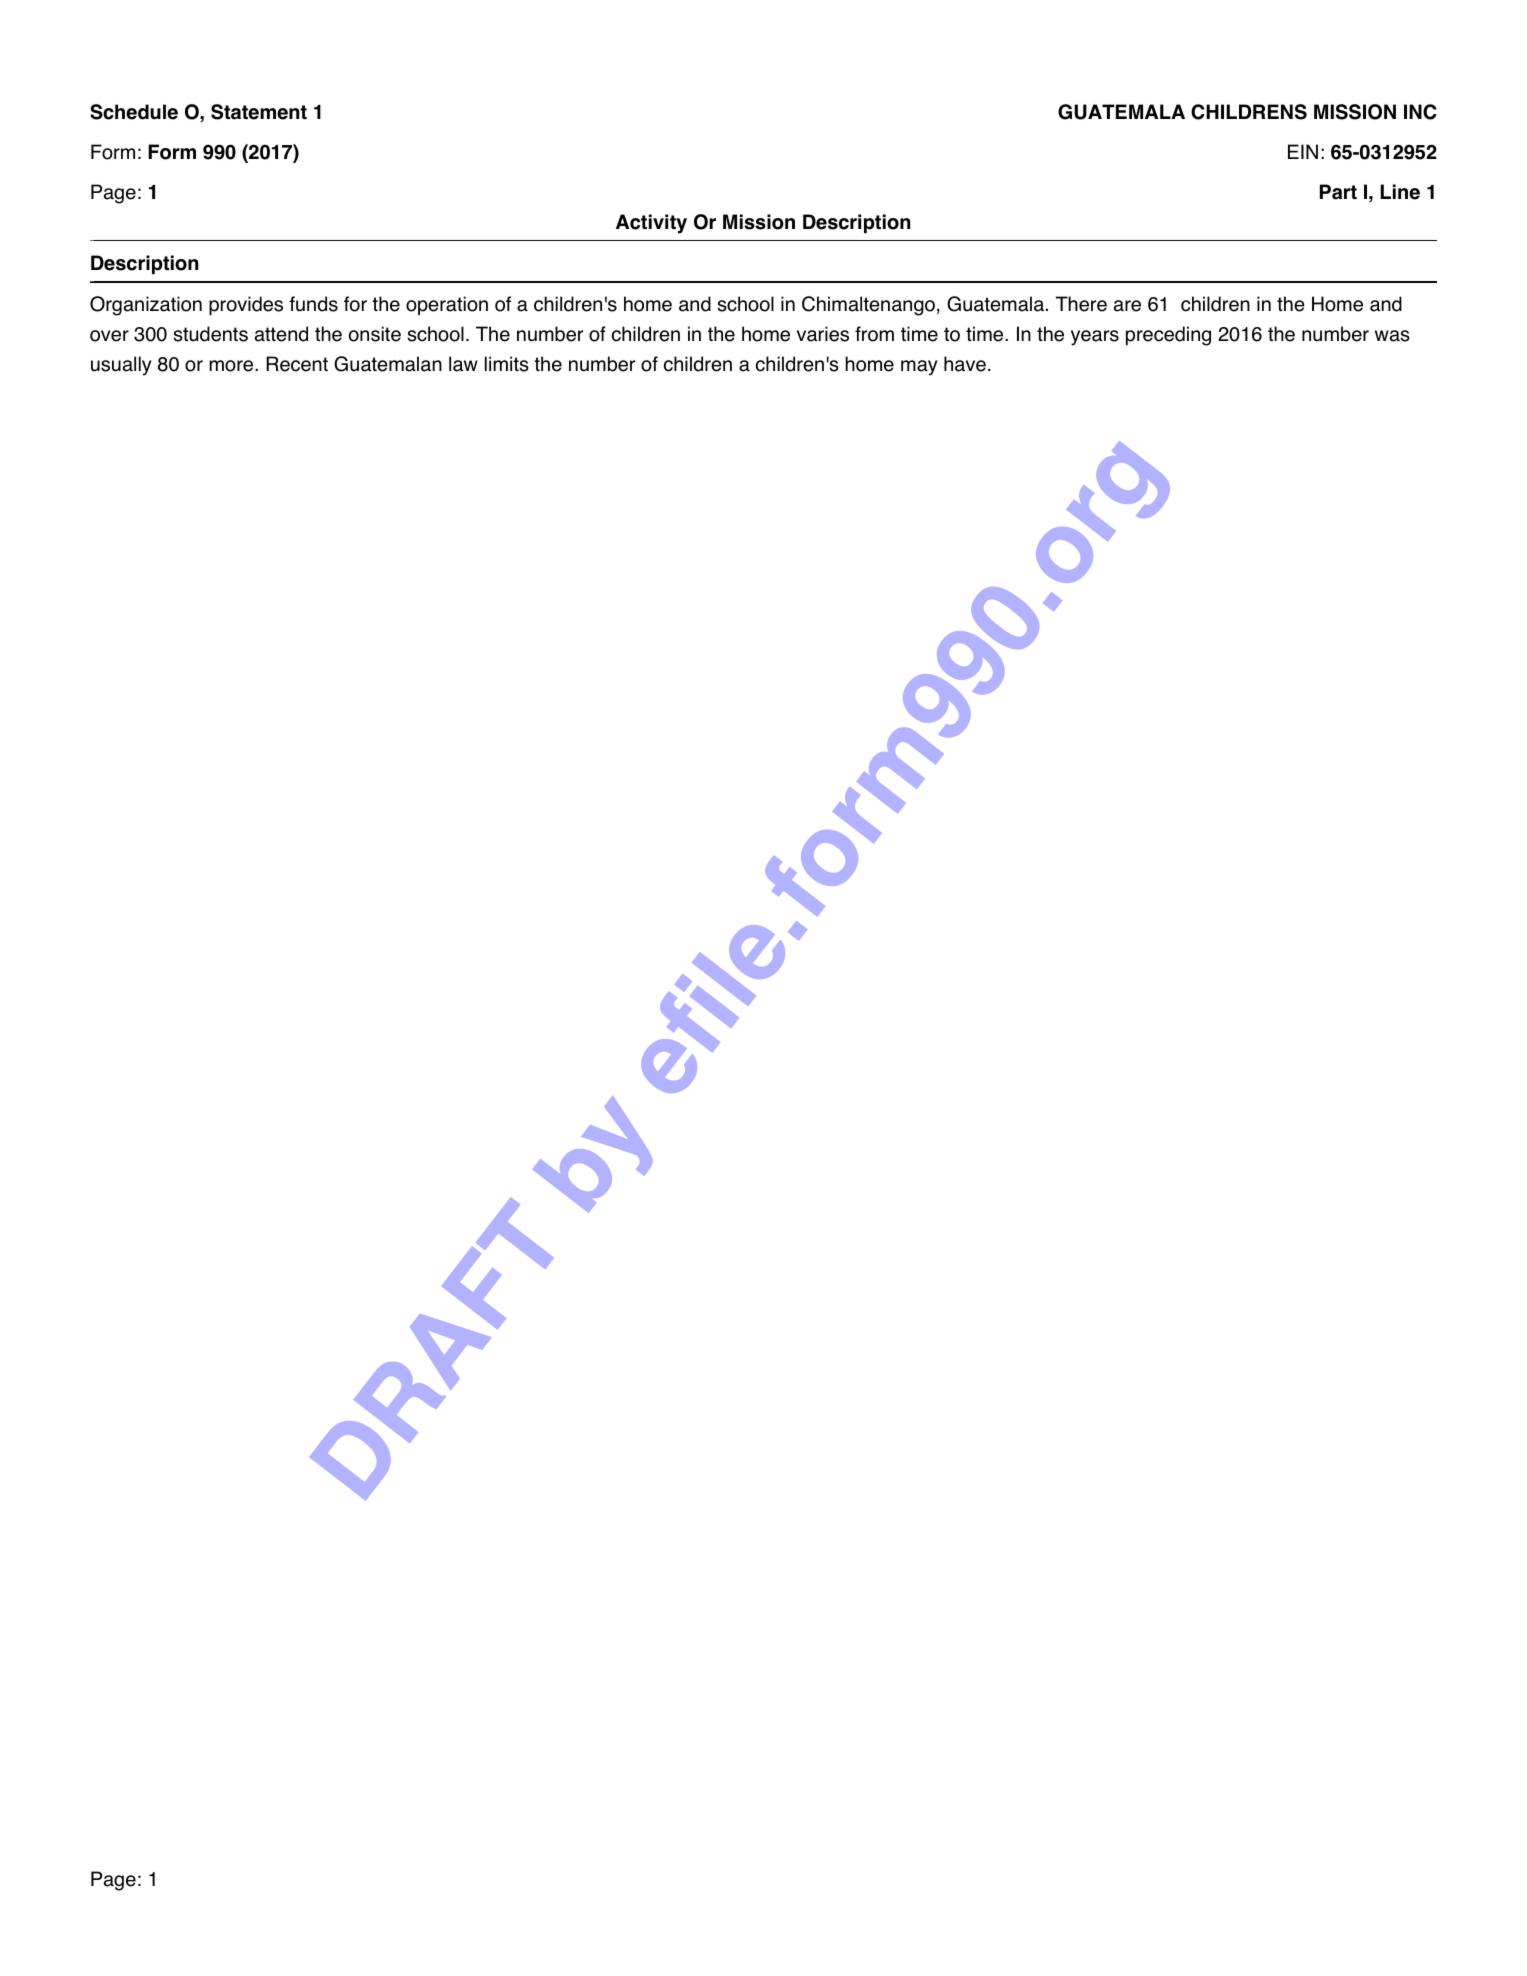 The image size is (1527, 1976). Describe the element at coordinates (1081, 304) in the image. I see `There` at that location.
